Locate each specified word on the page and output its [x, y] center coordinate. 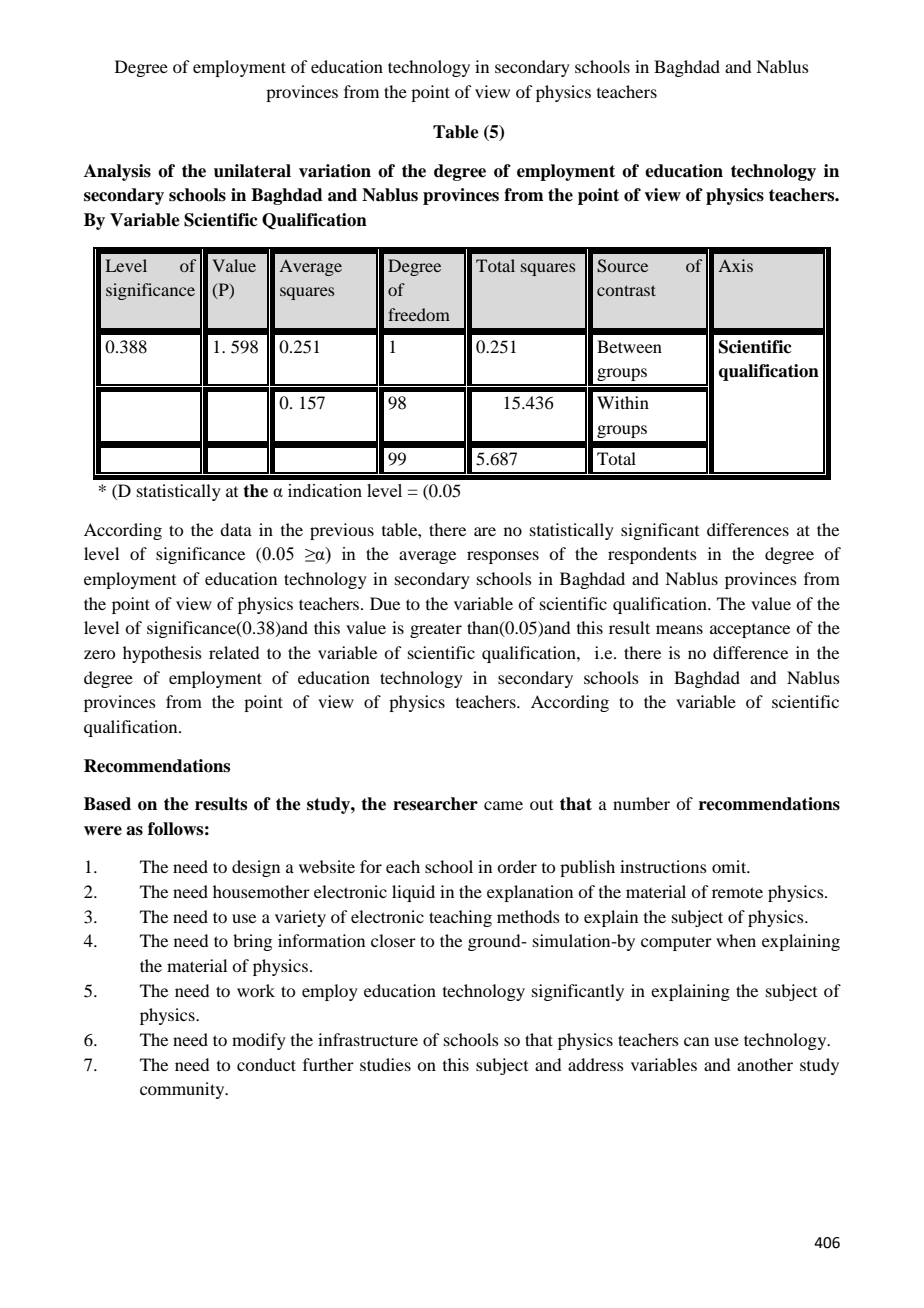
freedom [419, 314]
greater [436, 630]
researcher [435, 804]
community [183, 1090]
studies [385, 1064]
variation [335, 171]
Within [623, 402]
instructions [663, 866]
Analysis [117, 172]
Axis [735, 265]
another [765, 1064]
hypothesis [162, 654]
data [236, 529]
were [103, 831]
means [679, 629]
